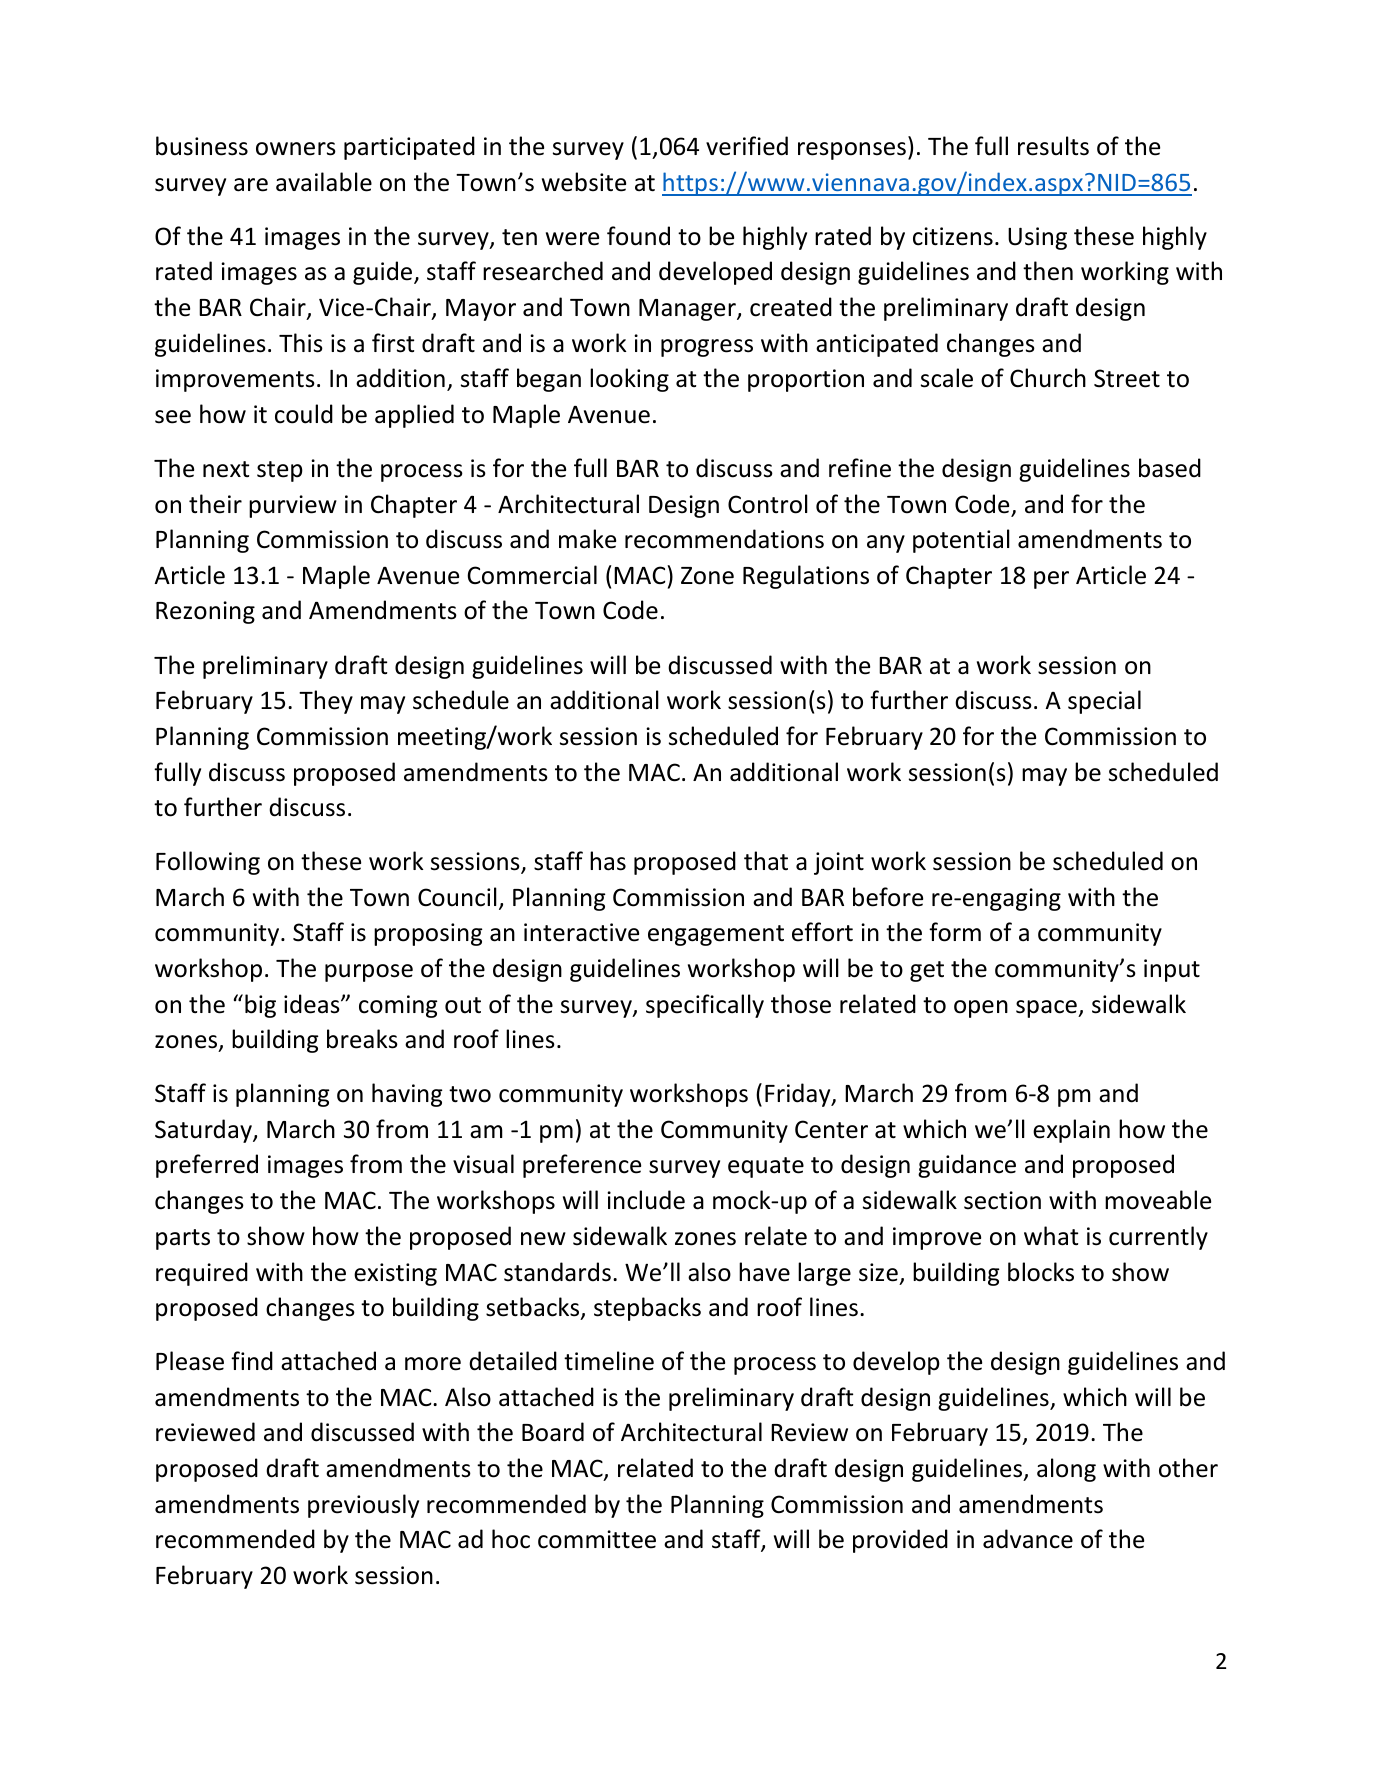 The height and width of the screenshot is (1788, 1382). Describe the element at coordinates (1066, 1470) in the screenshot. I see `along` at that location.
